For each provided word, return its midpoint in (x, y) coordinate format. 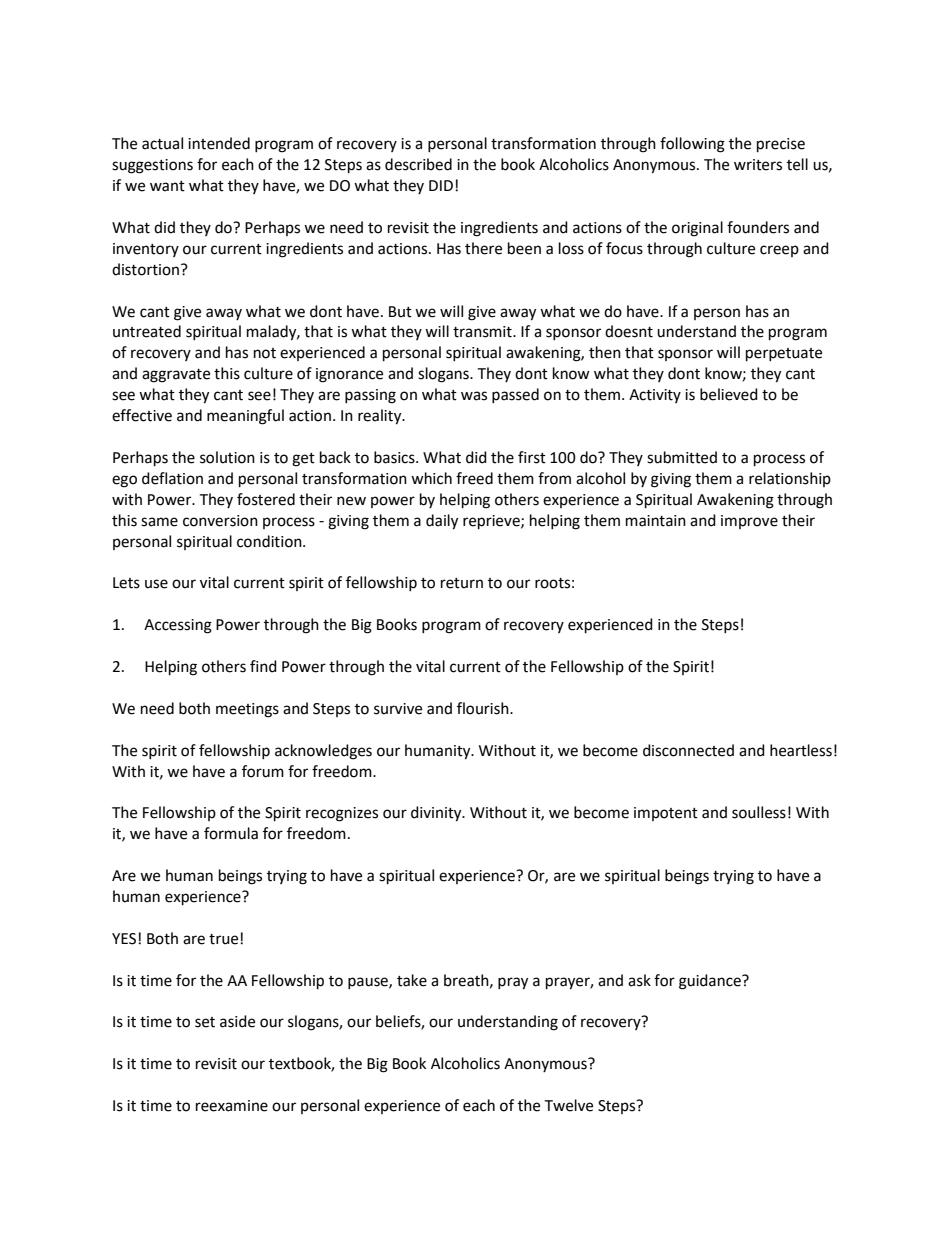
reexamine (232, 1106)
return (462, 583)
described (418, 164)
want (167, 186)
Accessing (178, 626)
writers (758, 165)
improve (749, 522)
